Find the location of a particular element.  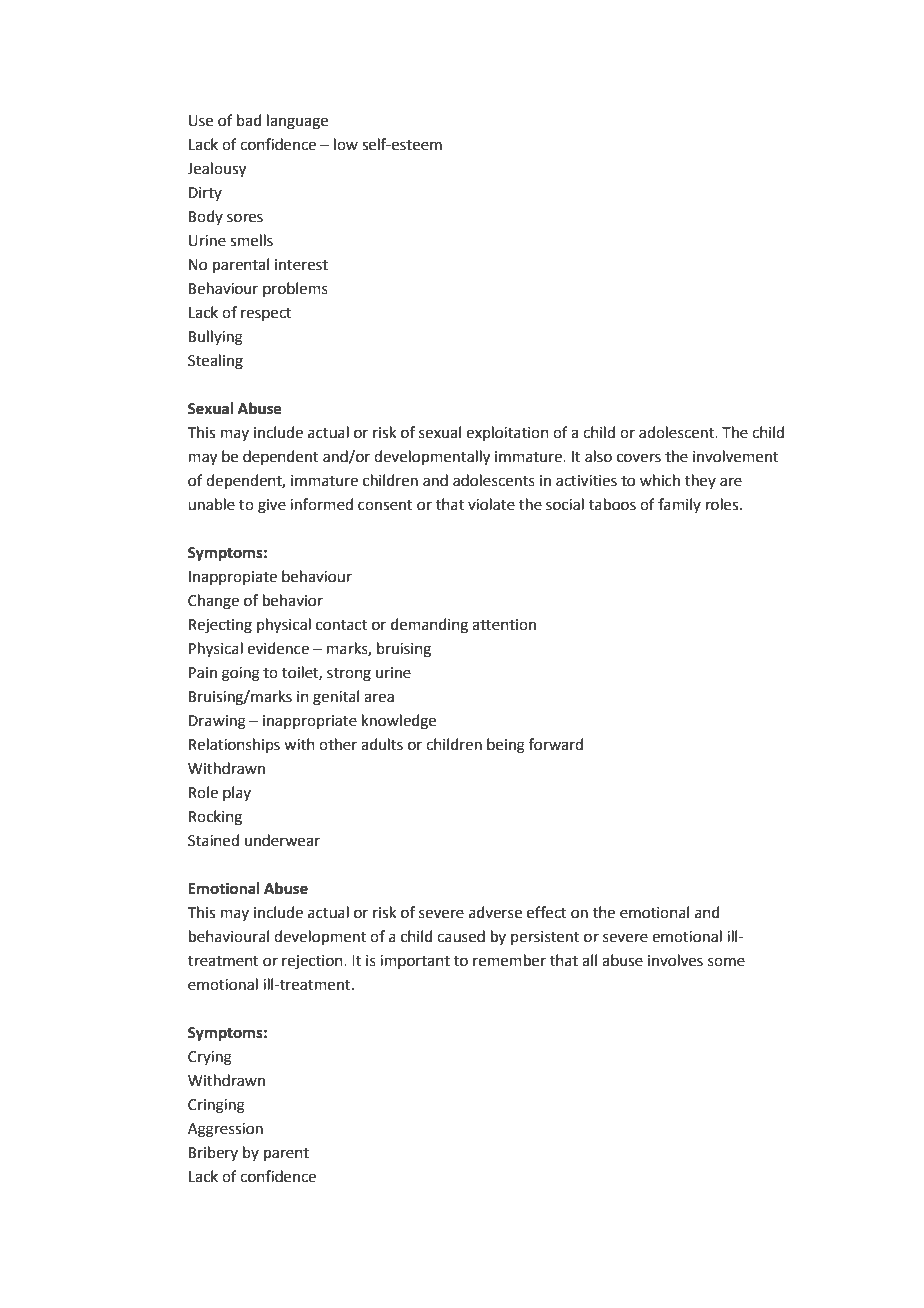

family is located at coordinates (679, 505).
